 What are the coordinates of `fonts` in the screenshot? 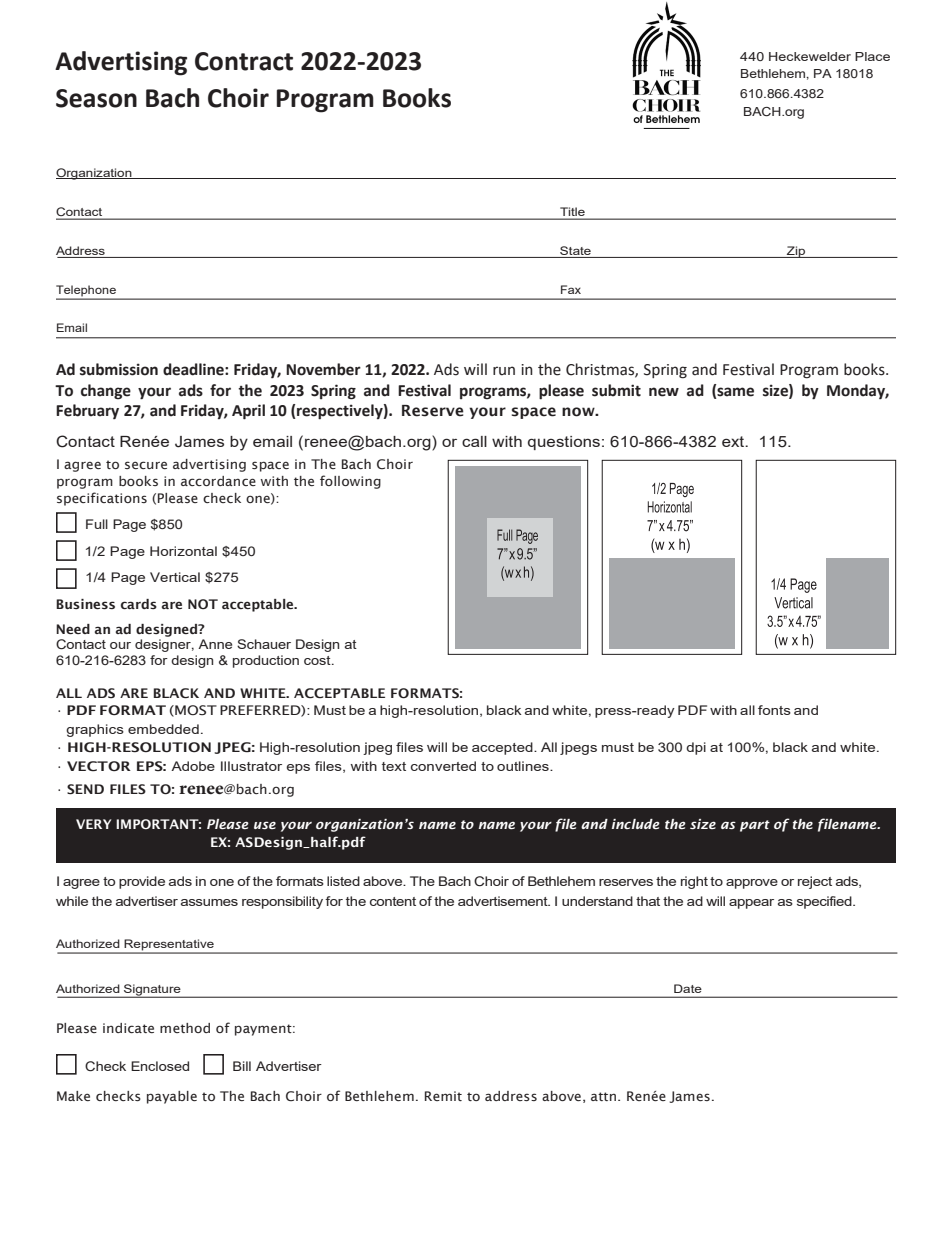 It's located at (774, 710).
